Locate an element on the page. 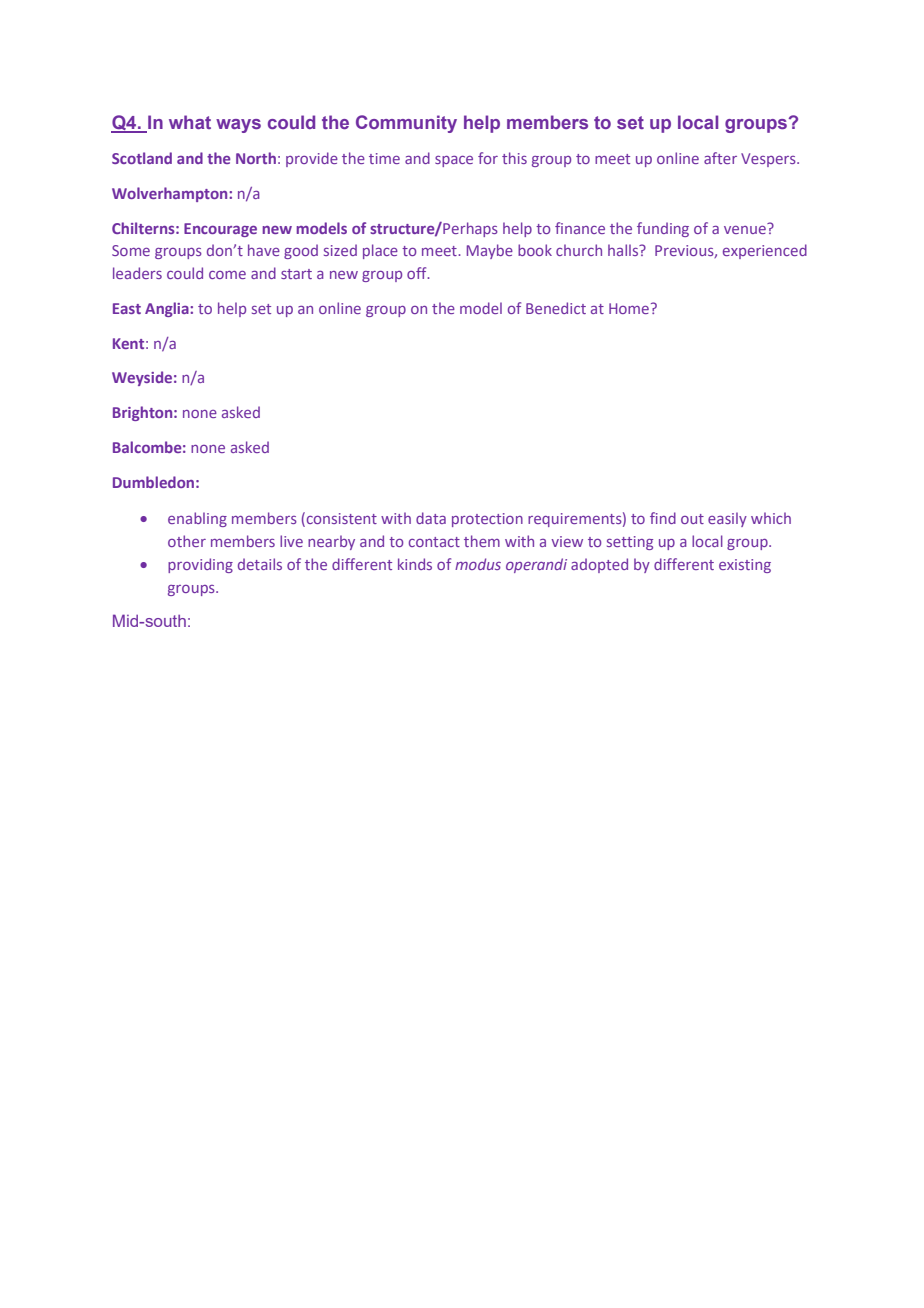  Community is located at coordinates (406, 124).
